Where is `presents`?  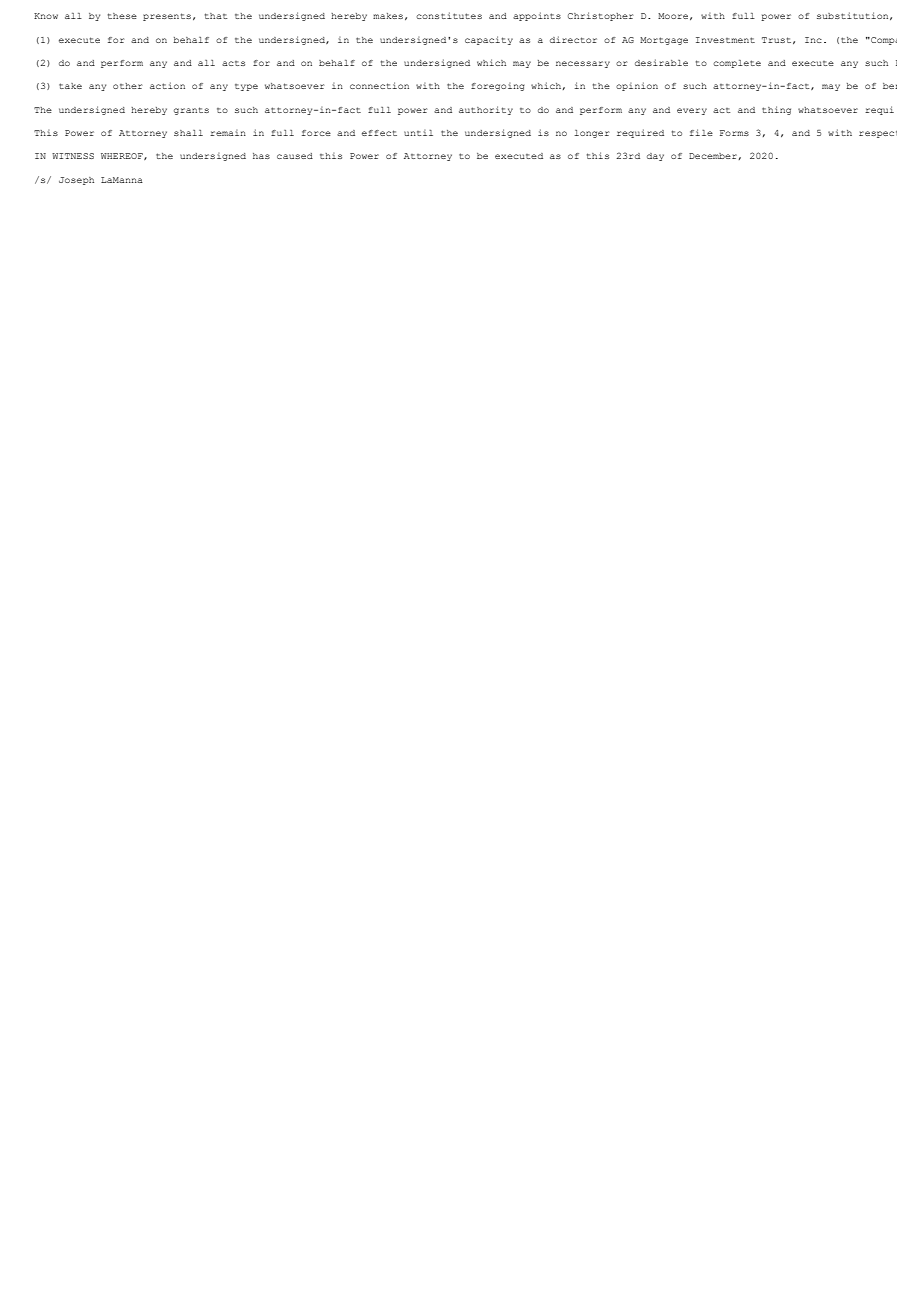 presents is located at coordinates (167, 17).
